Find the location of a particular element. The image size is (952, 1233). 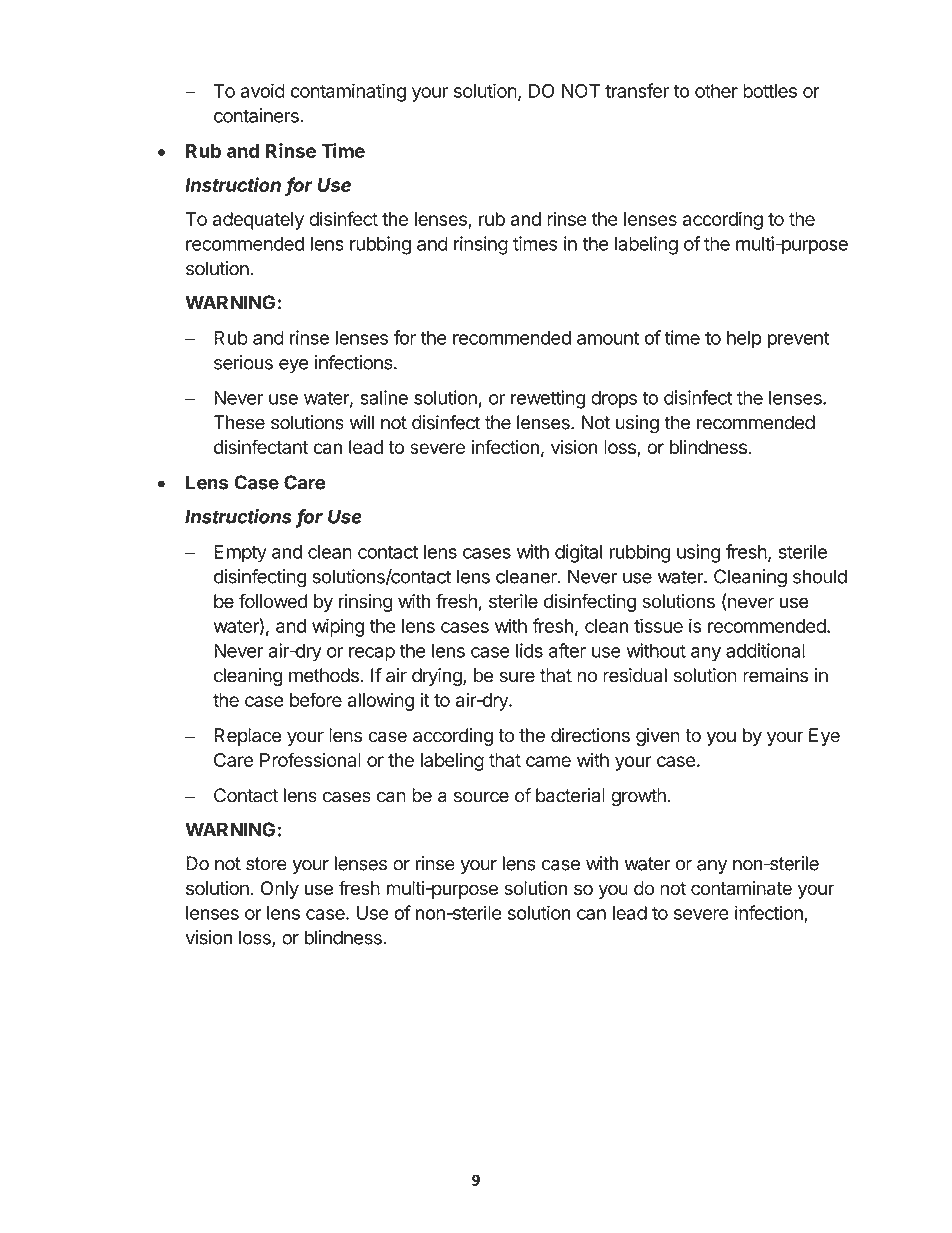

digital is located at coordinates (578, 553).
